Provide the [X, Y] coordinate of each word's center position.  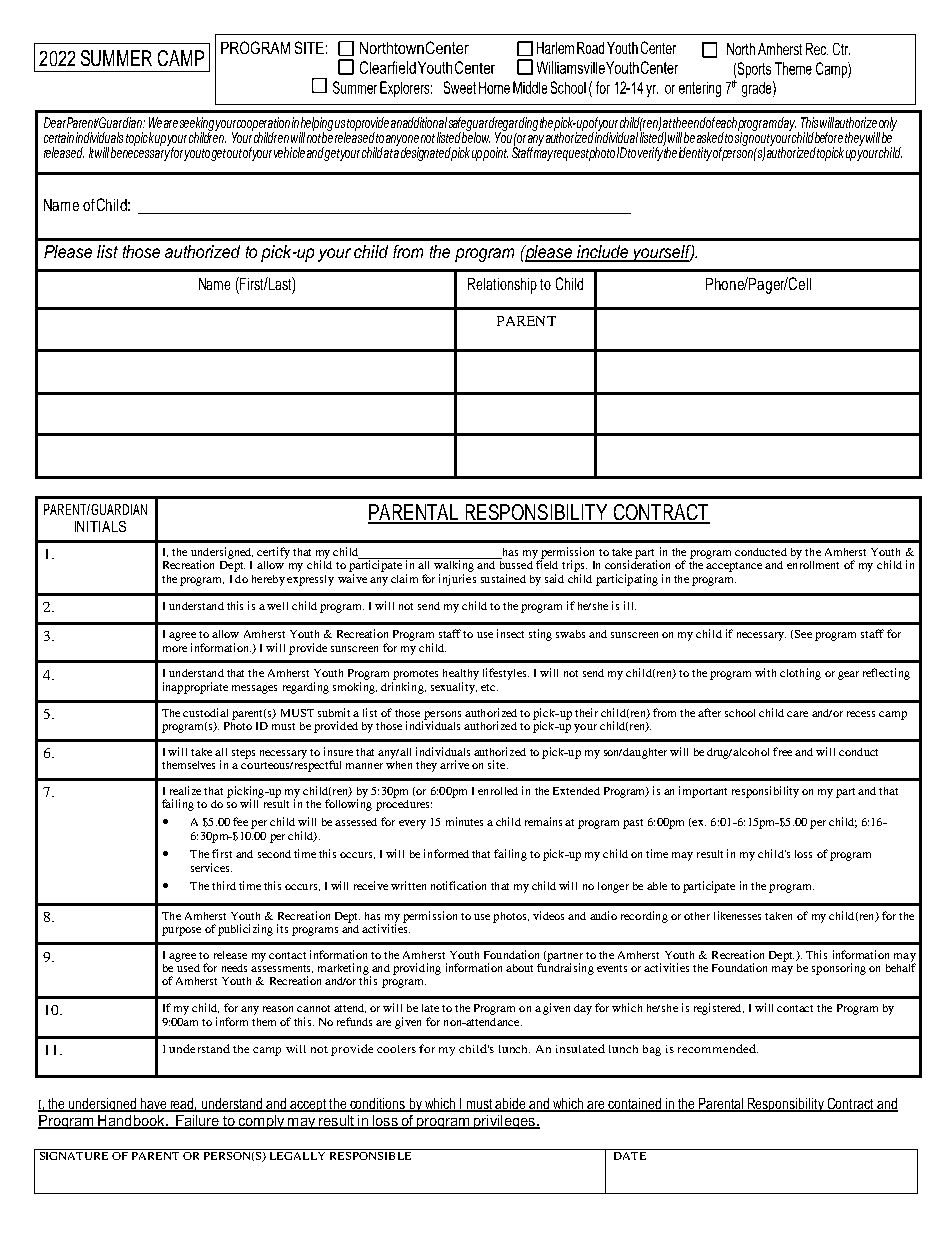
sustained [503, 578]
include [602, 253]
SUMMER [116, 58]
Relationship [502, 286]
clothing [800, 674]
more [175, 649]
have [153, 1105]
